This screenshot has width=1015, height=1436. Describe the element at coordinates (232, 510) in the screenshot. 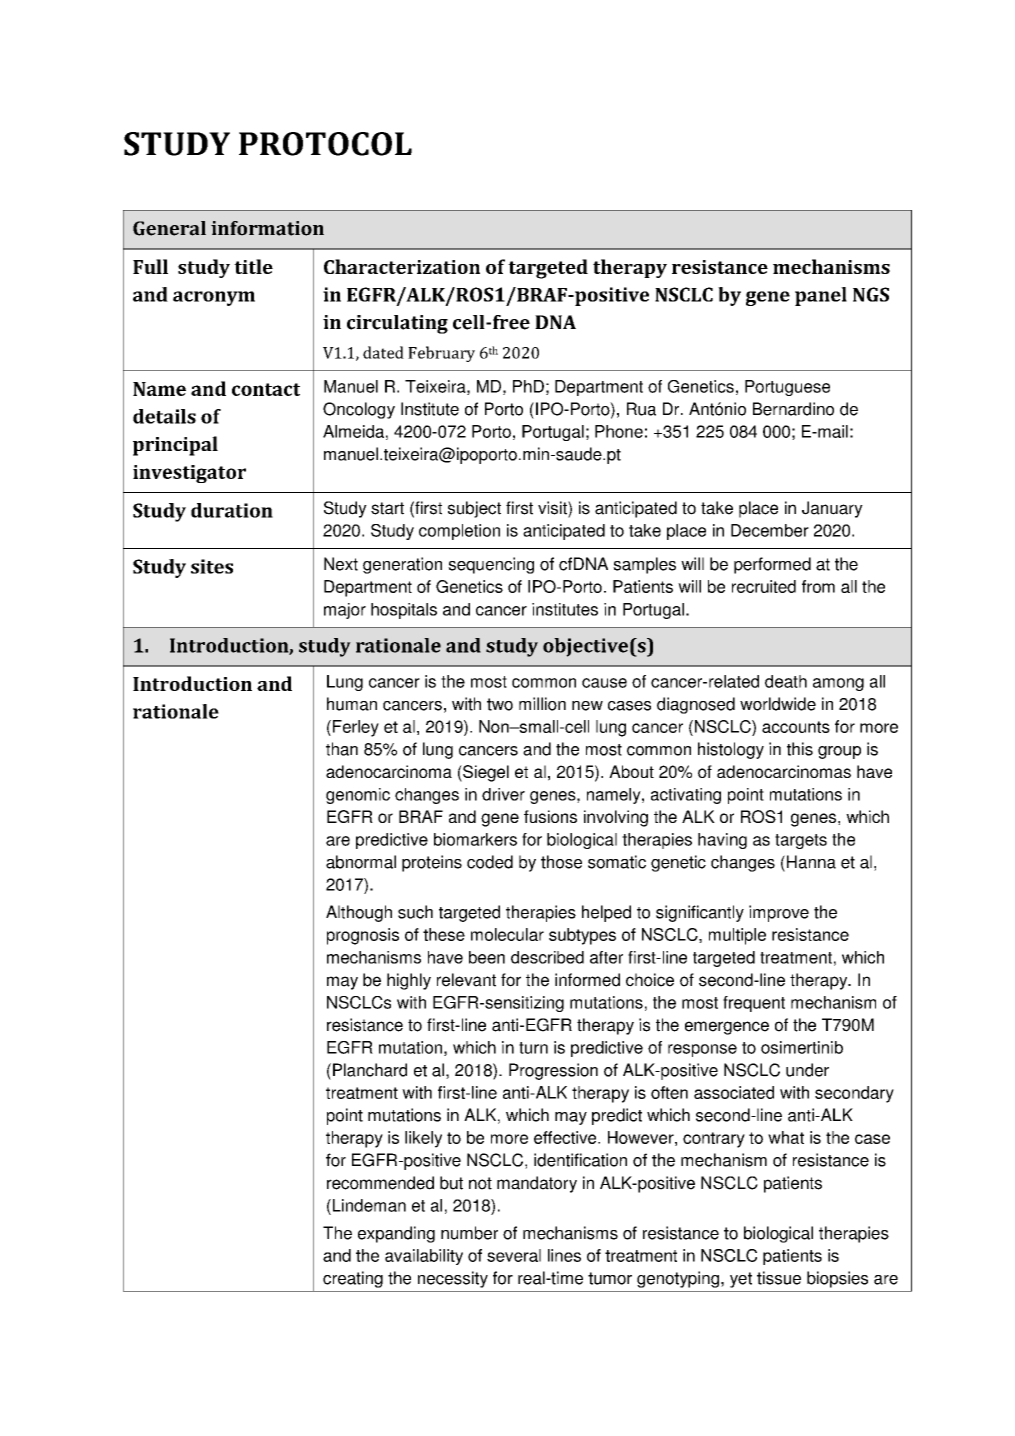

I see `duration` at that location.
